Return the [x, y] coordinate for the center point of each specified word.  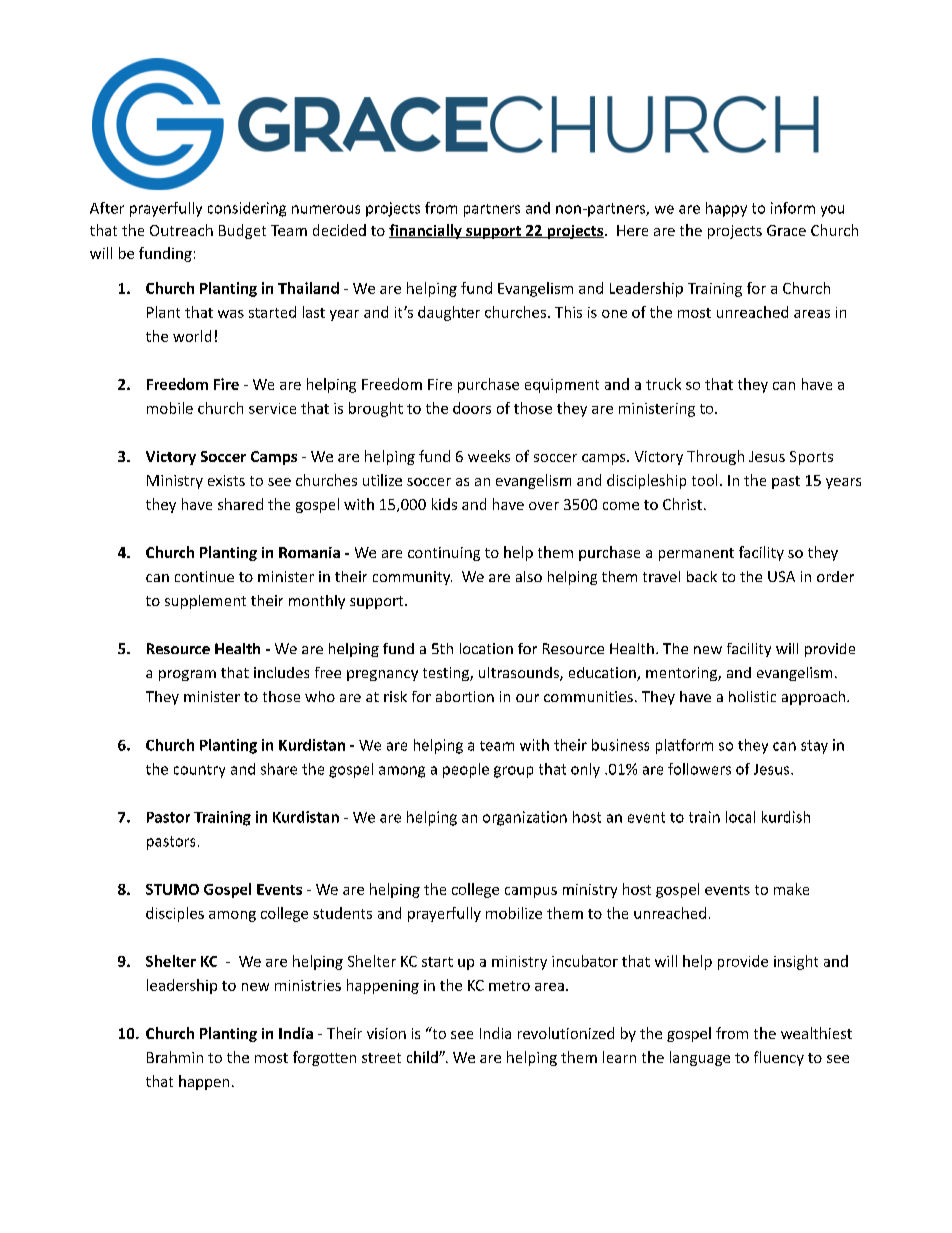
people [466, 770]
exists [226, 480]
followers [699, 769]
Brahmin [175, 1057]
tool [704, 480]
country [199, 771]
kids [444, 504]
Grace [786, 230]
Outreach [181, 230]
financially [426, 231]
